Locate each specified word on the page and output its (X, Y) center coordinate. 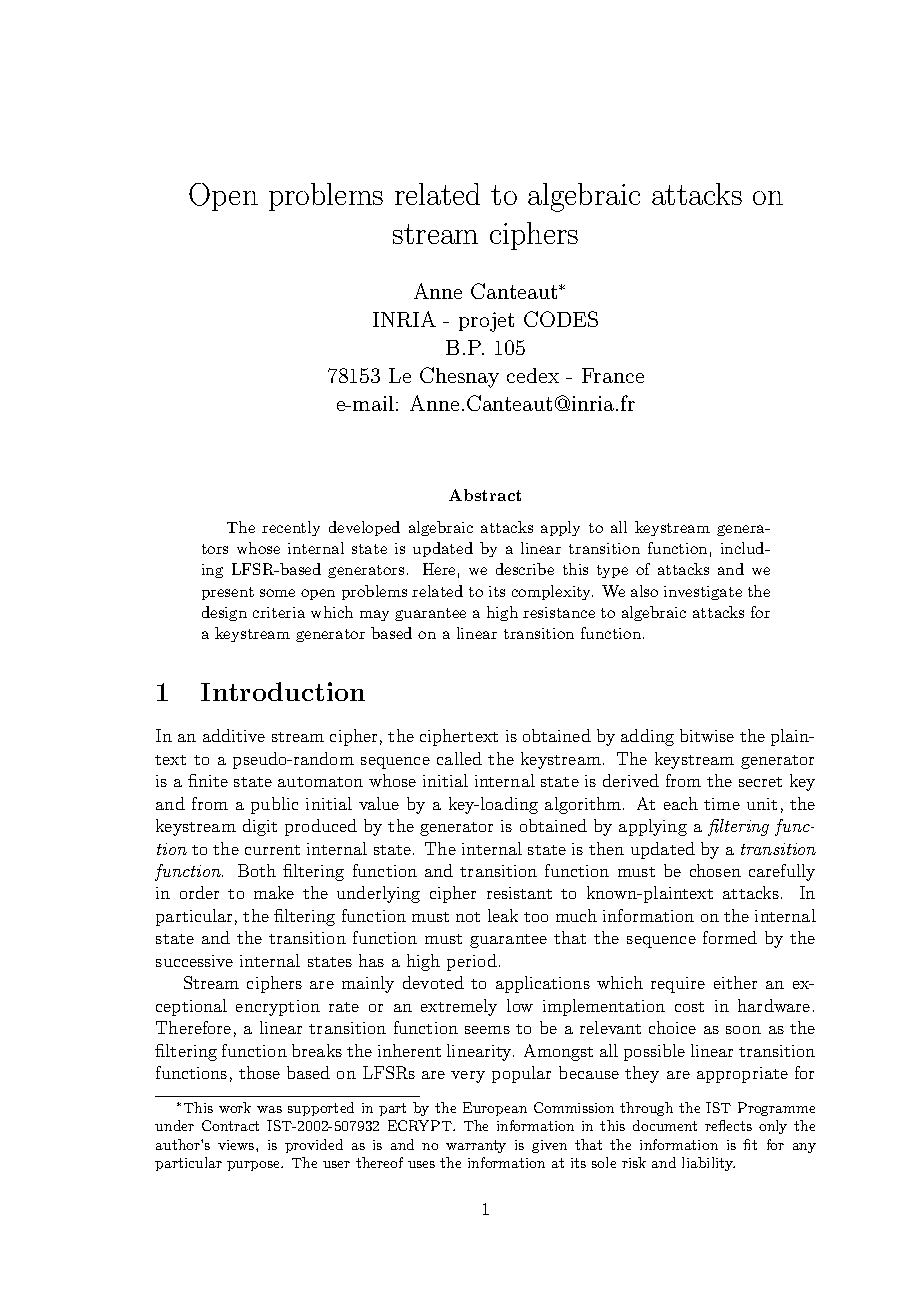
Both (257, 870)
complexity (552, 592)
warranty (476, 1146)
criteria (279, 612)
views (237, 1145)
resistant (519, 893)
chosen (715, 870)
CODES (561, 319)
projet (486, 322)
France (613, 375)
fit (750, 1144)
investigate (703, 593)
